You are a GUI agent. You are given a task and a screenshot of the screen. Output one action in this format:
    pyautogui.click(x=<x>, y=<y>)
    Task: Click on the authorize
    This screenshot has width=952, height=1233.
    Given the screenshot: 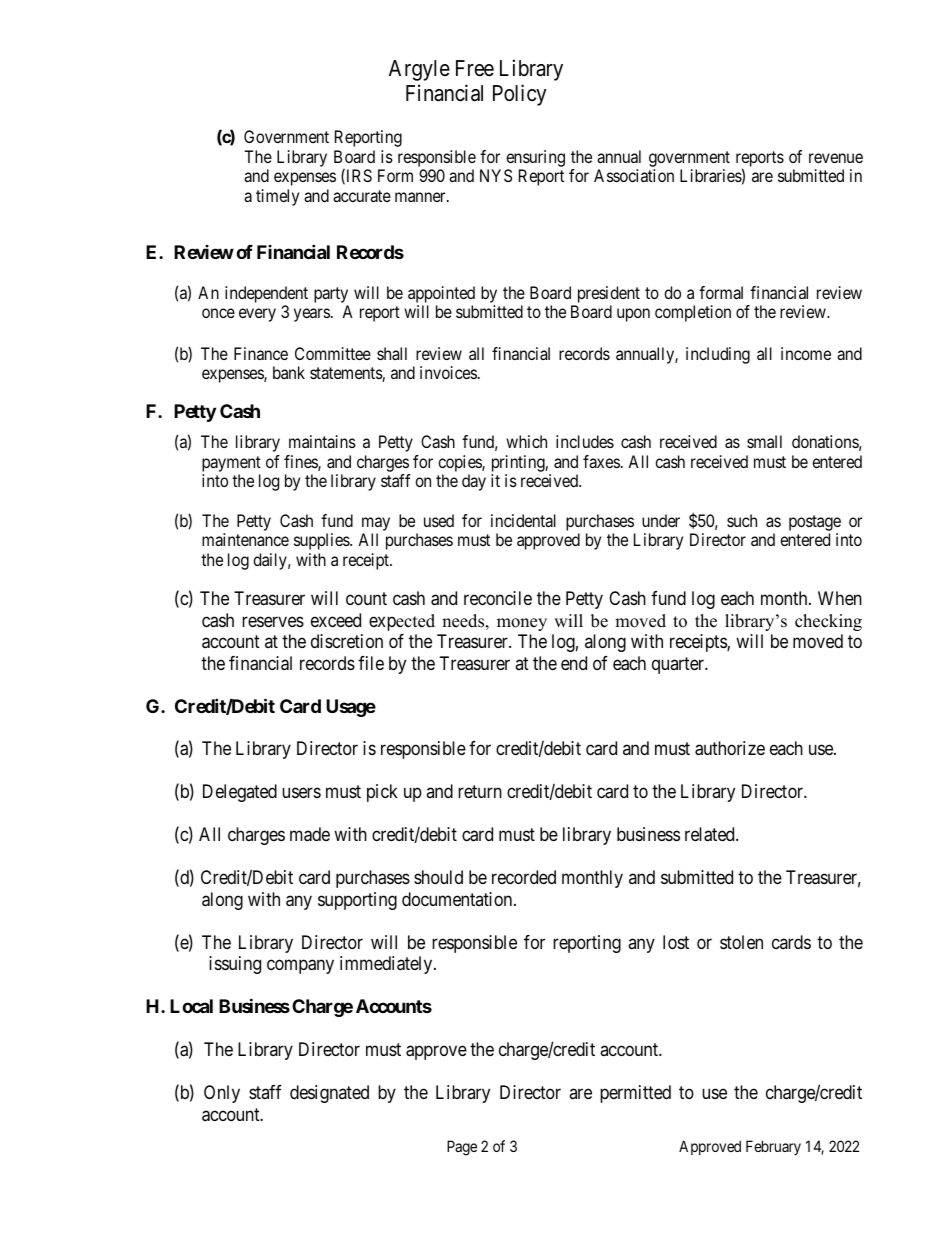 What is the action you would take?
    pyautogui.click(x=730, y=748)
